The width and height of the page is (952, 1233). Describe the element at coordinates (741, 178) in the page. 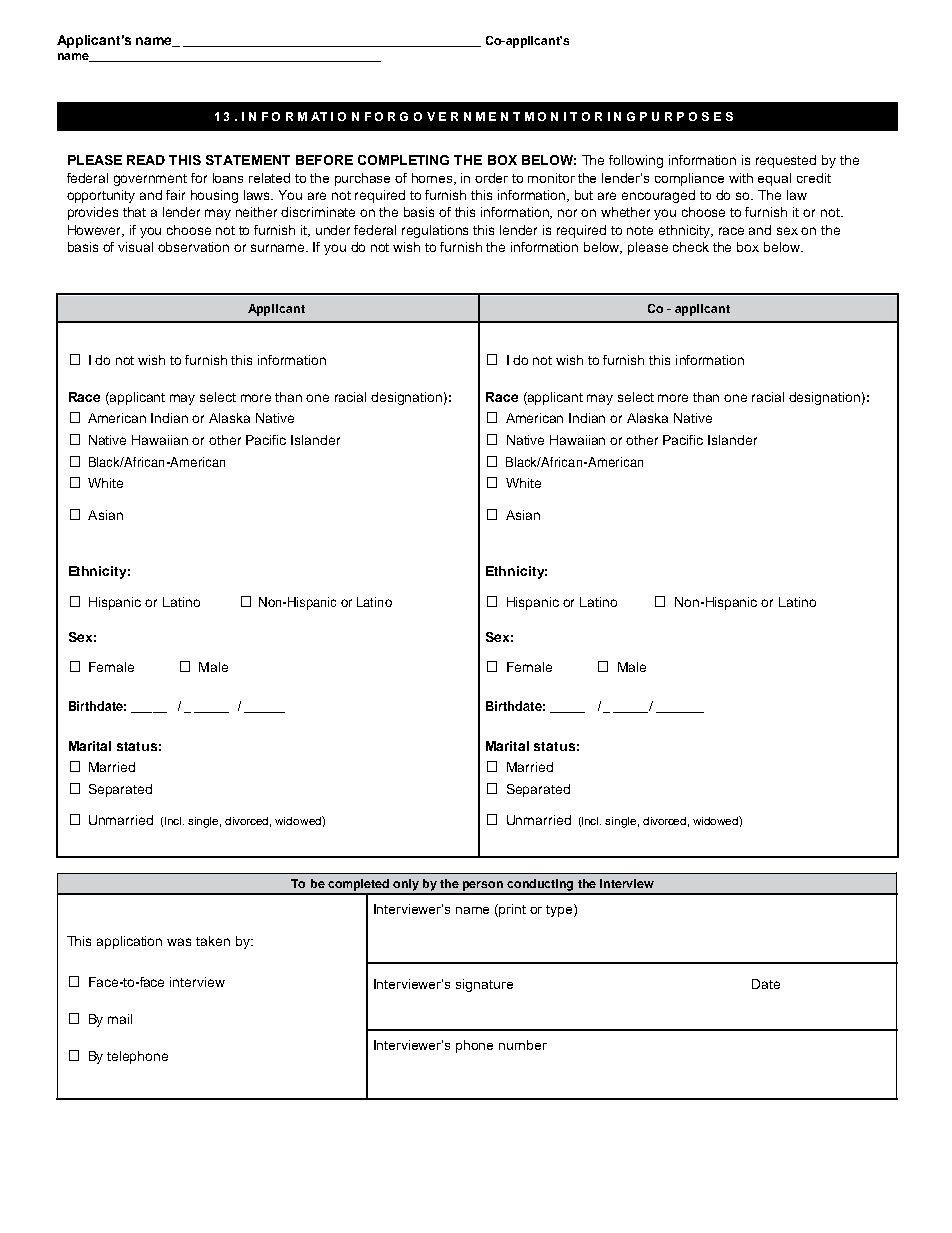

I see `with` at that location.
